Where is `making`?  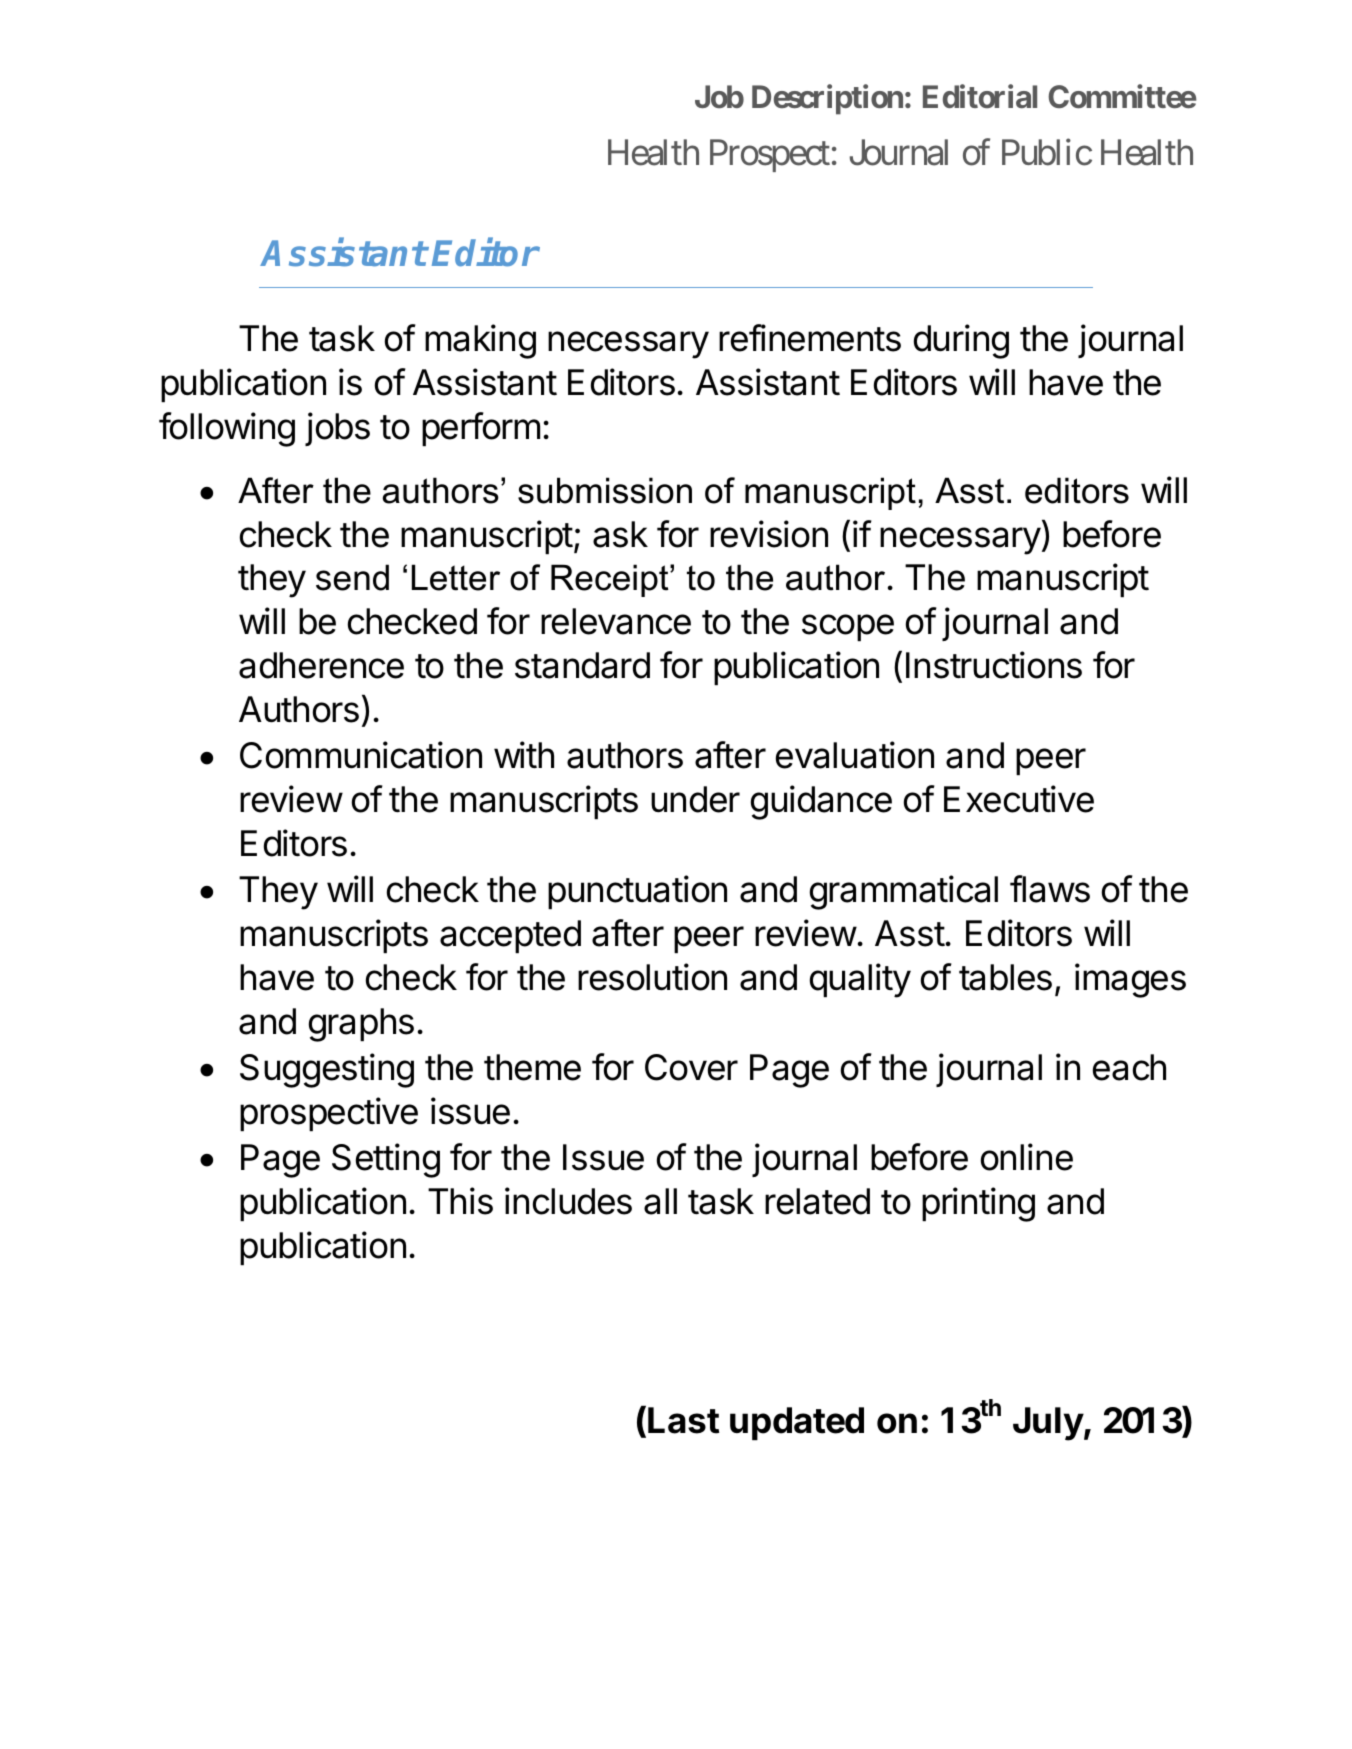
making is located at coordinates (480, 341).
